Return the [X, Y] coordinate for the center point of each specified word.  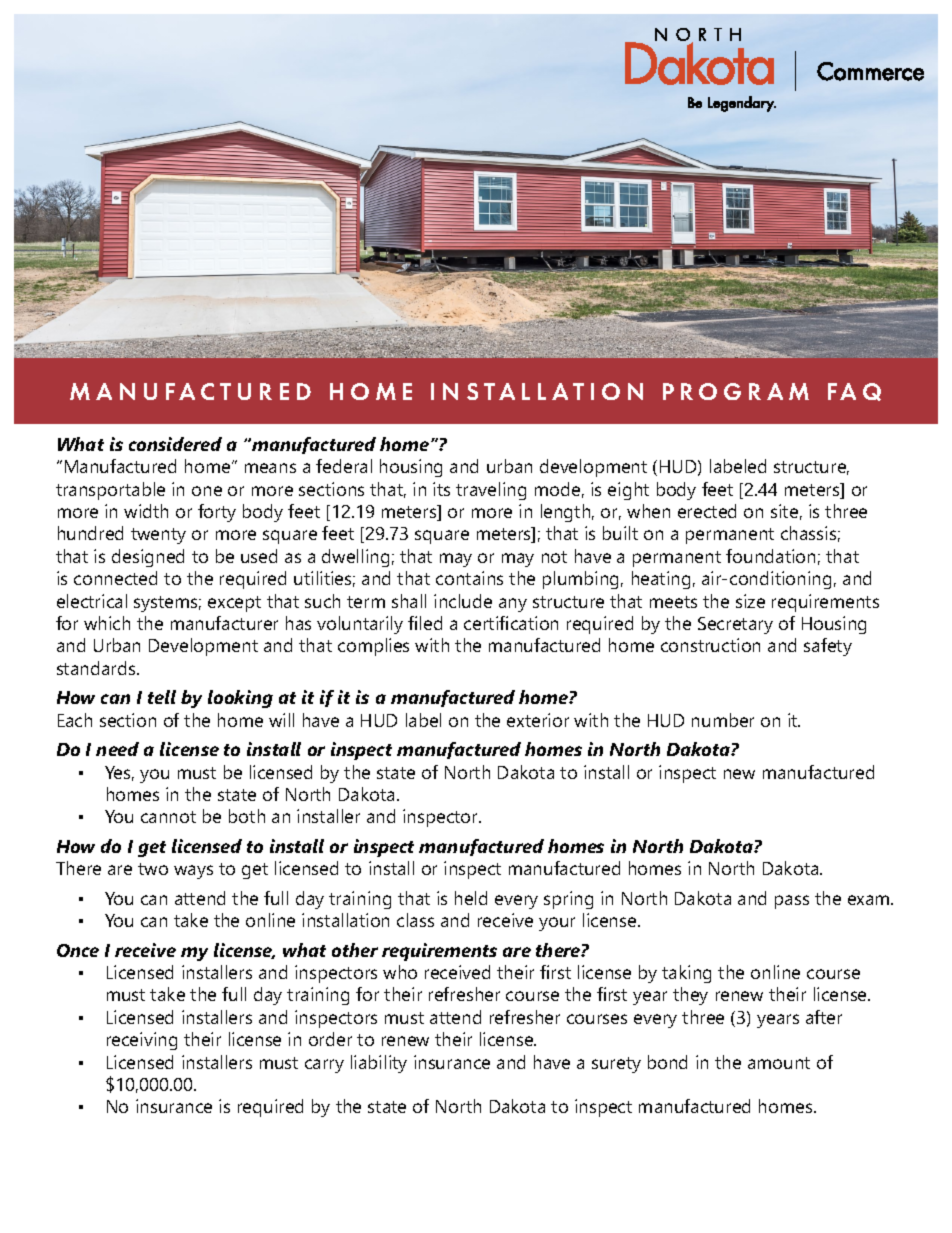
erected [707, 511]
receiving [142, 1041]
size [750, 601]
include [463, 601]
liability [379, 1064]
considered [175, 444]
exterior [538, 720]
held [471, 898]
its [441, 489]
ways [193, 872]
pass [792, 902]
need [117, 749]
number [723, 720]
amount [779, 1063]
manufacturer [224, 623]
